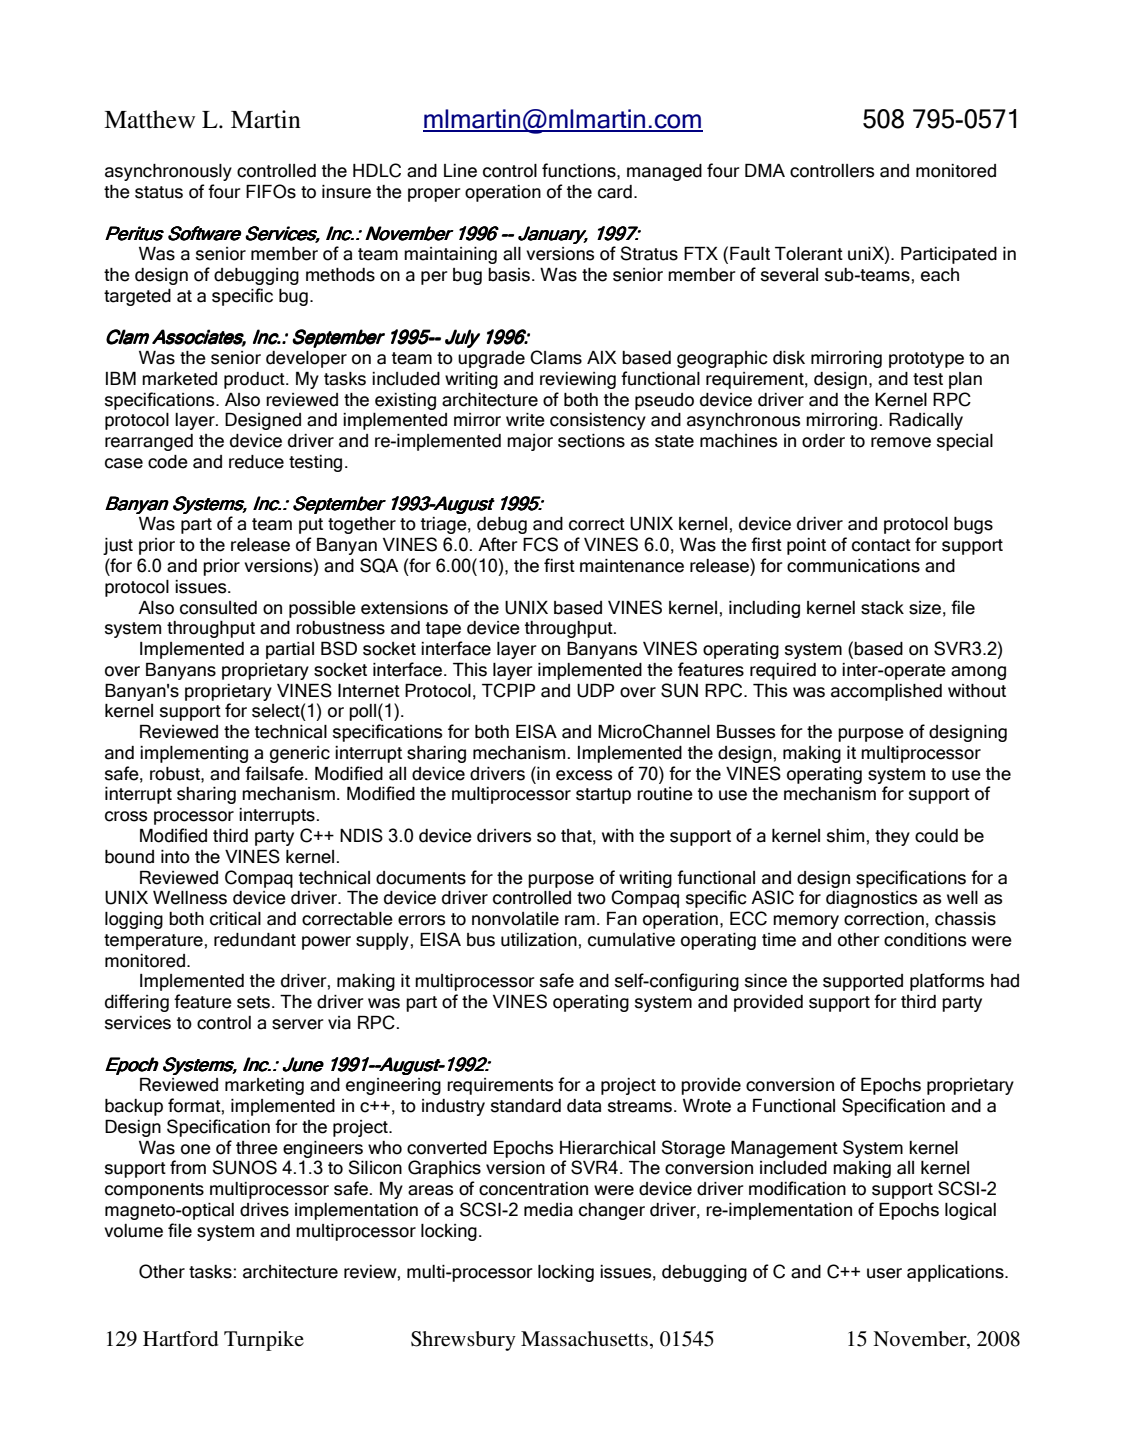  Describe the element at coordinates (882, 608) in the screenshot. I see `stack` at that location.
